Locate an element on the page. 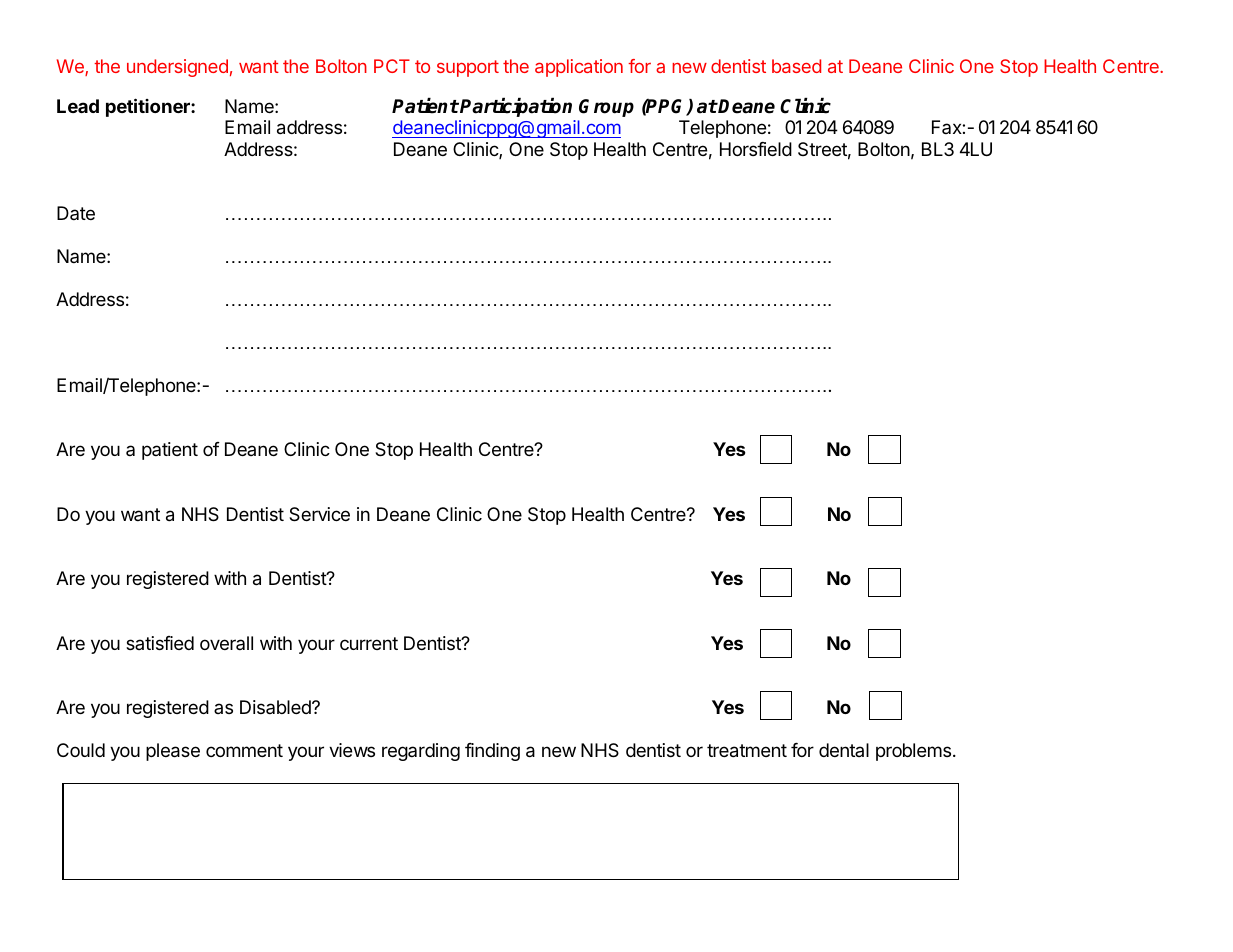  current is located at coordinates (369, 643).
